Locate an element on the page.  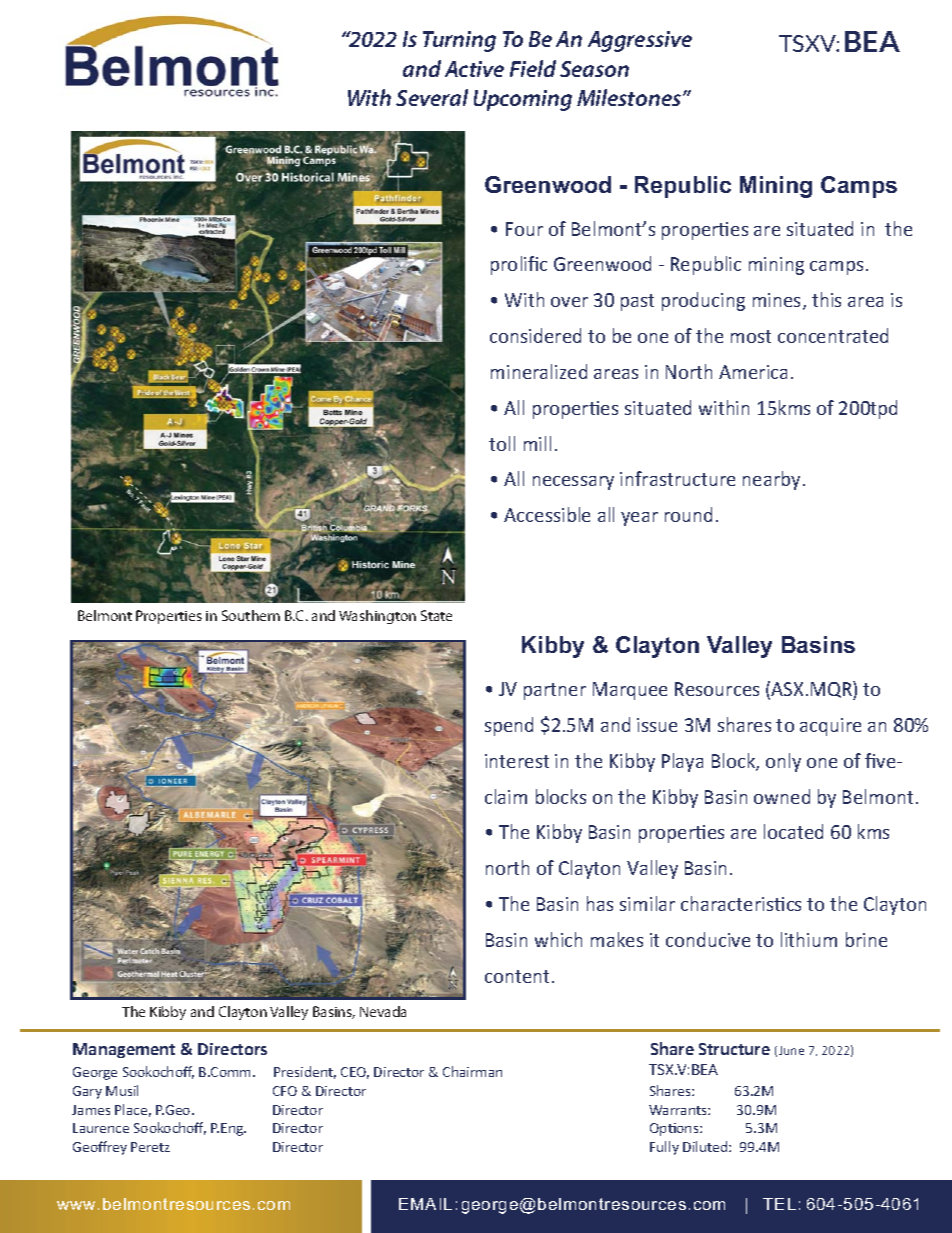
acquire is located at coordinates (830, 727).
